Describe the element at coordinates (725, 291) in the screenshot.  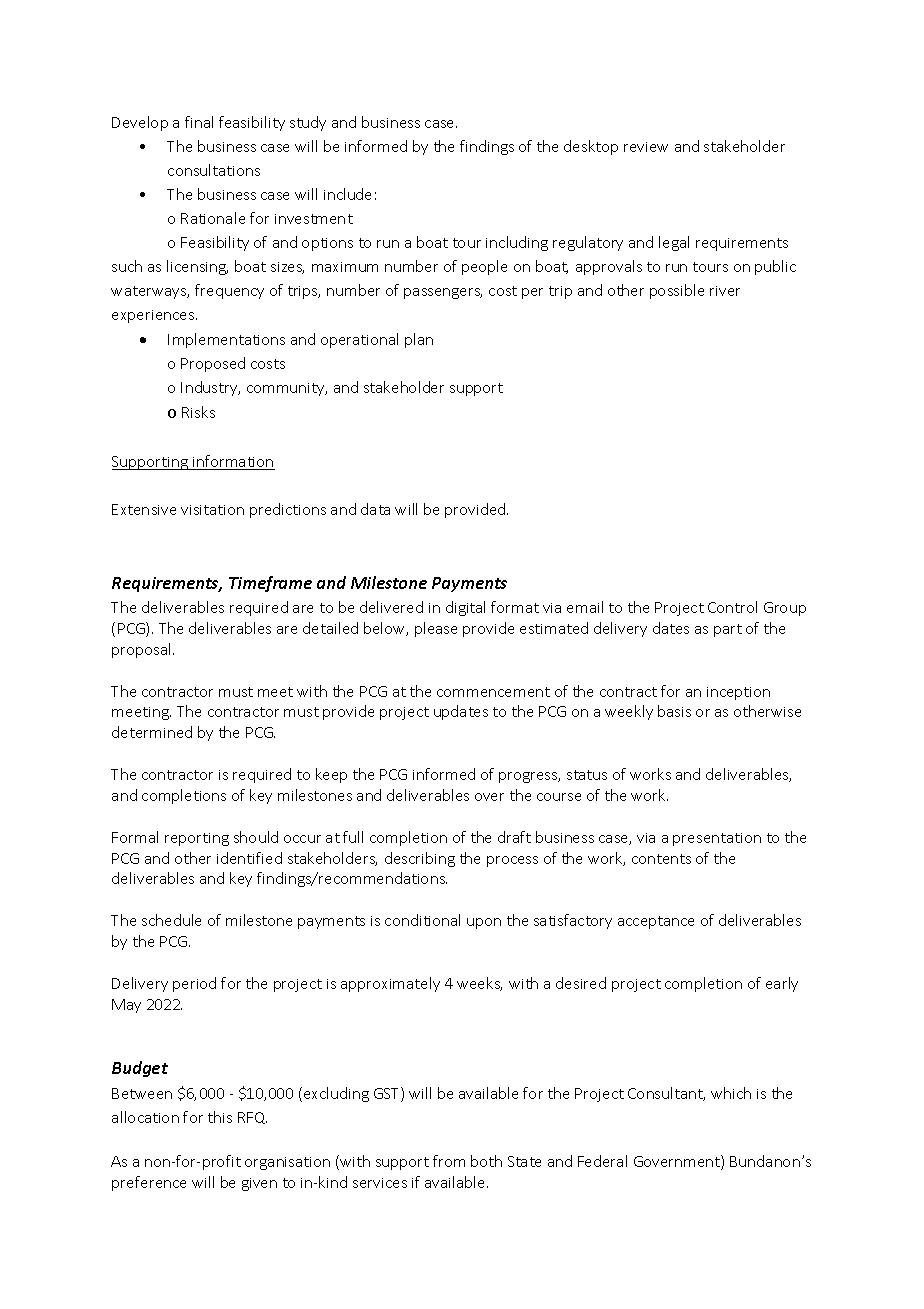
I see `river` at that location.
